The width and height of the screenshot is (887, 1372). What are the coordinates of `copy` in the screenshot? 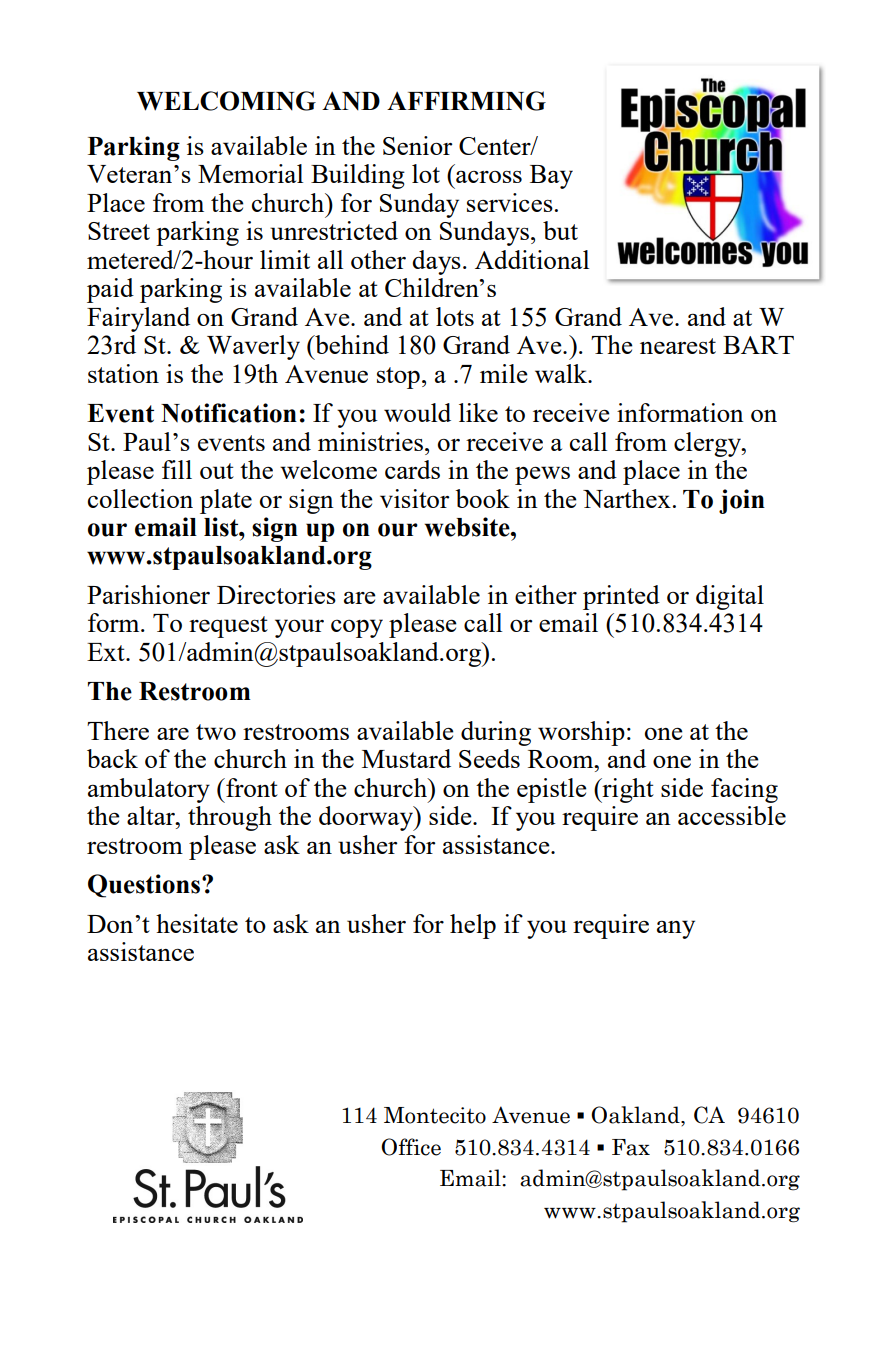 It's located at (357, 628).
